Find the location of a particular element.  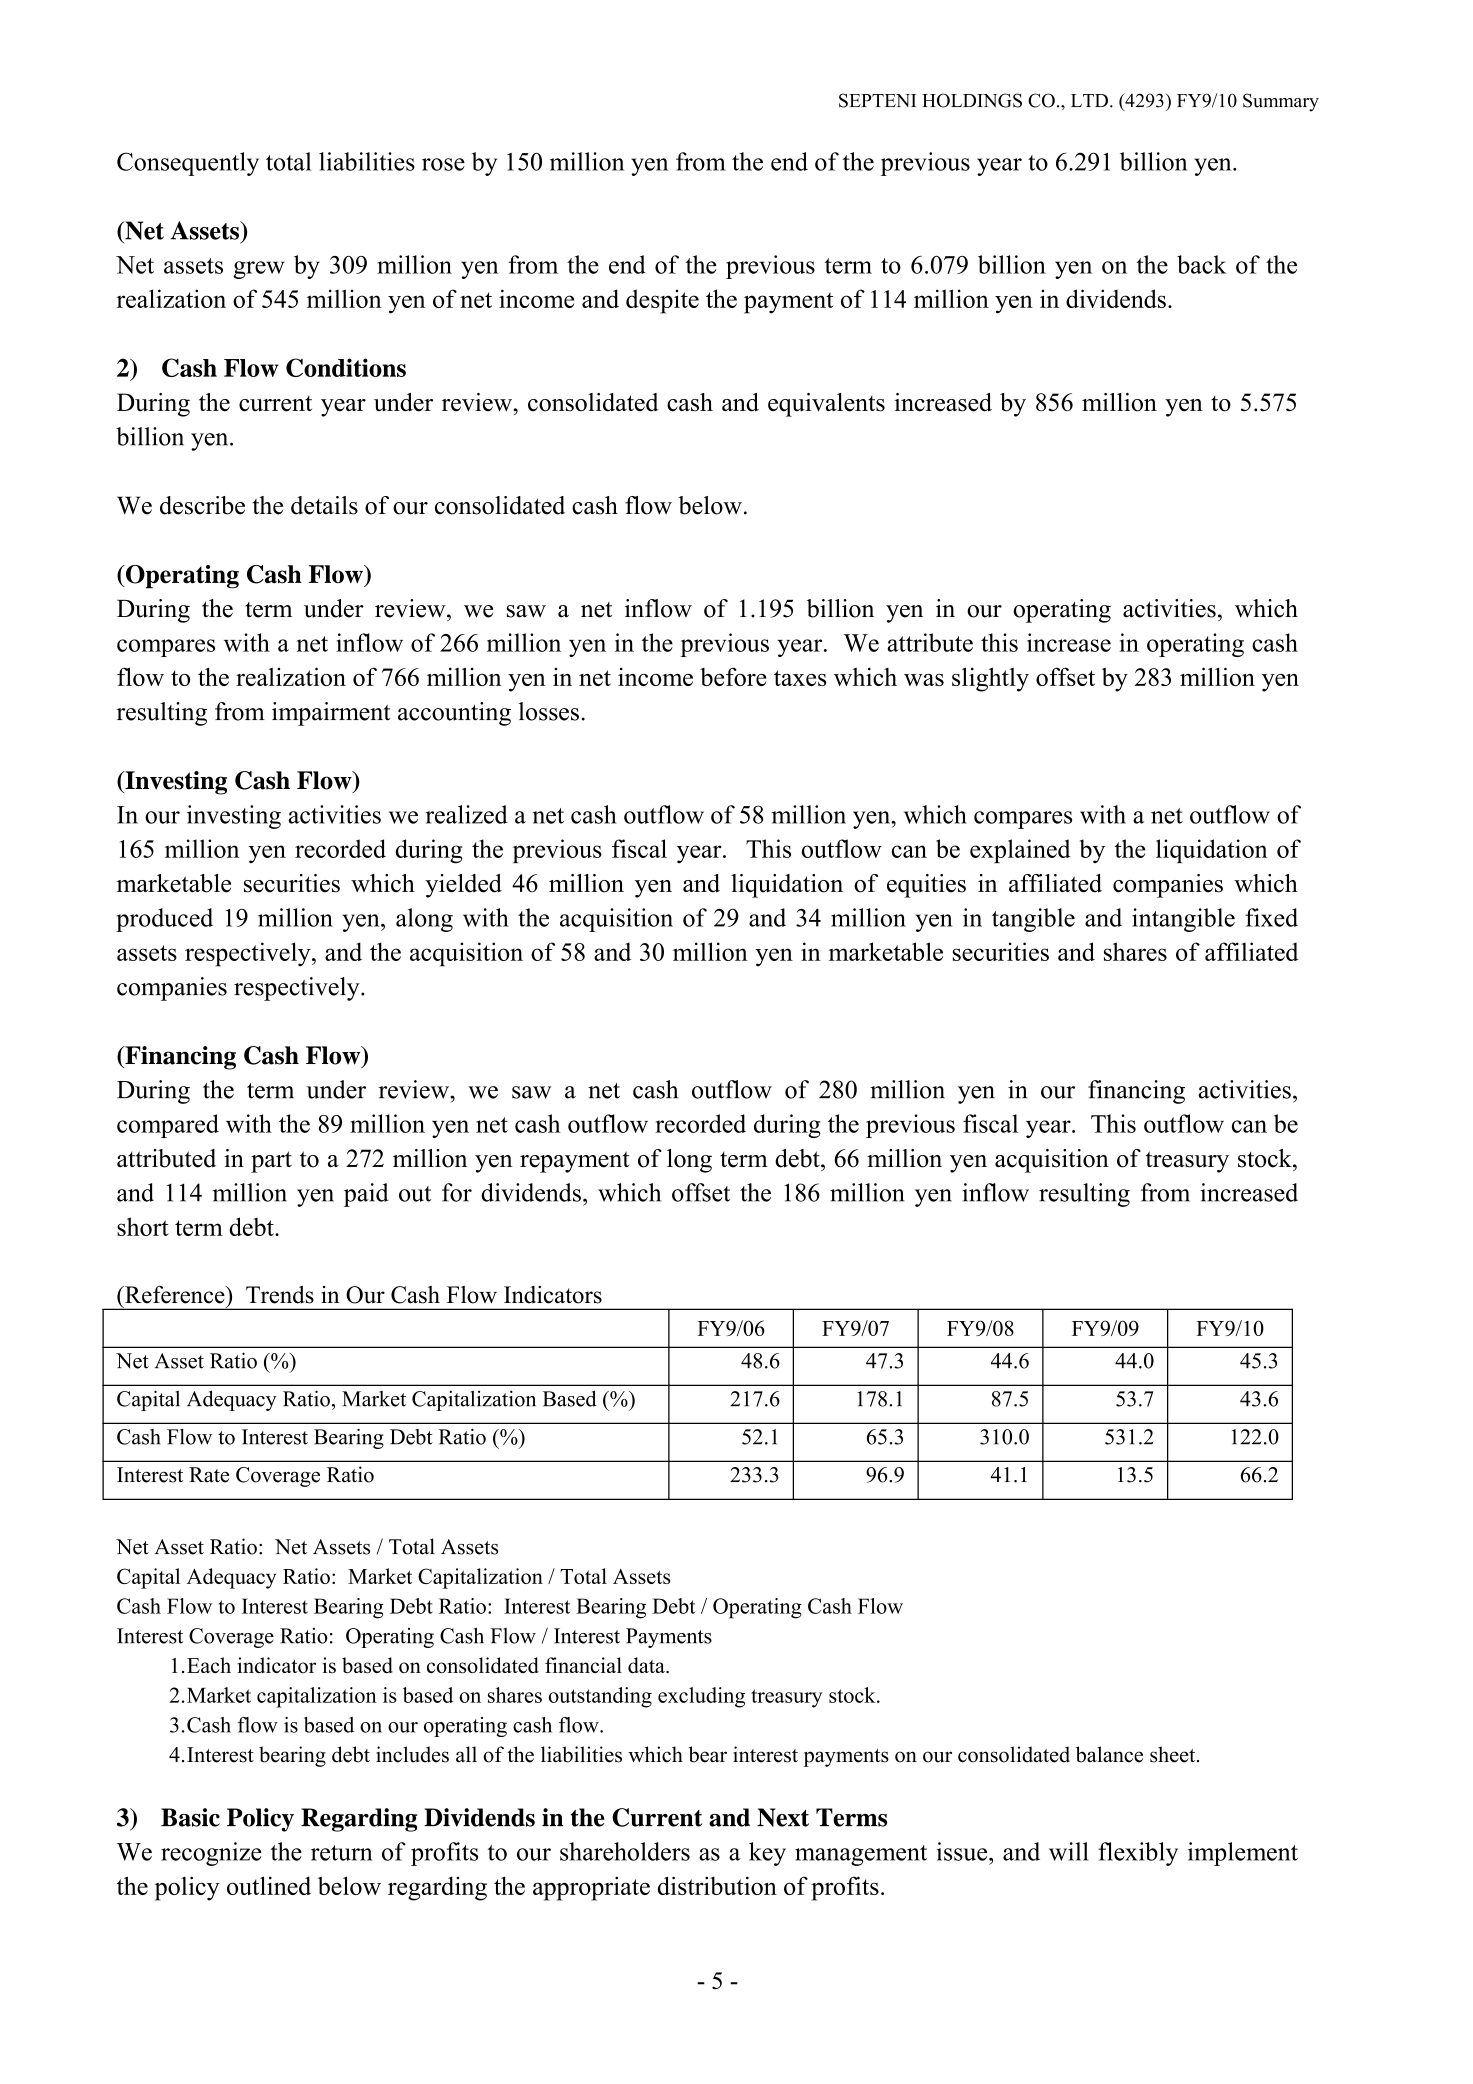

details is located at coordinates (324, 505).
